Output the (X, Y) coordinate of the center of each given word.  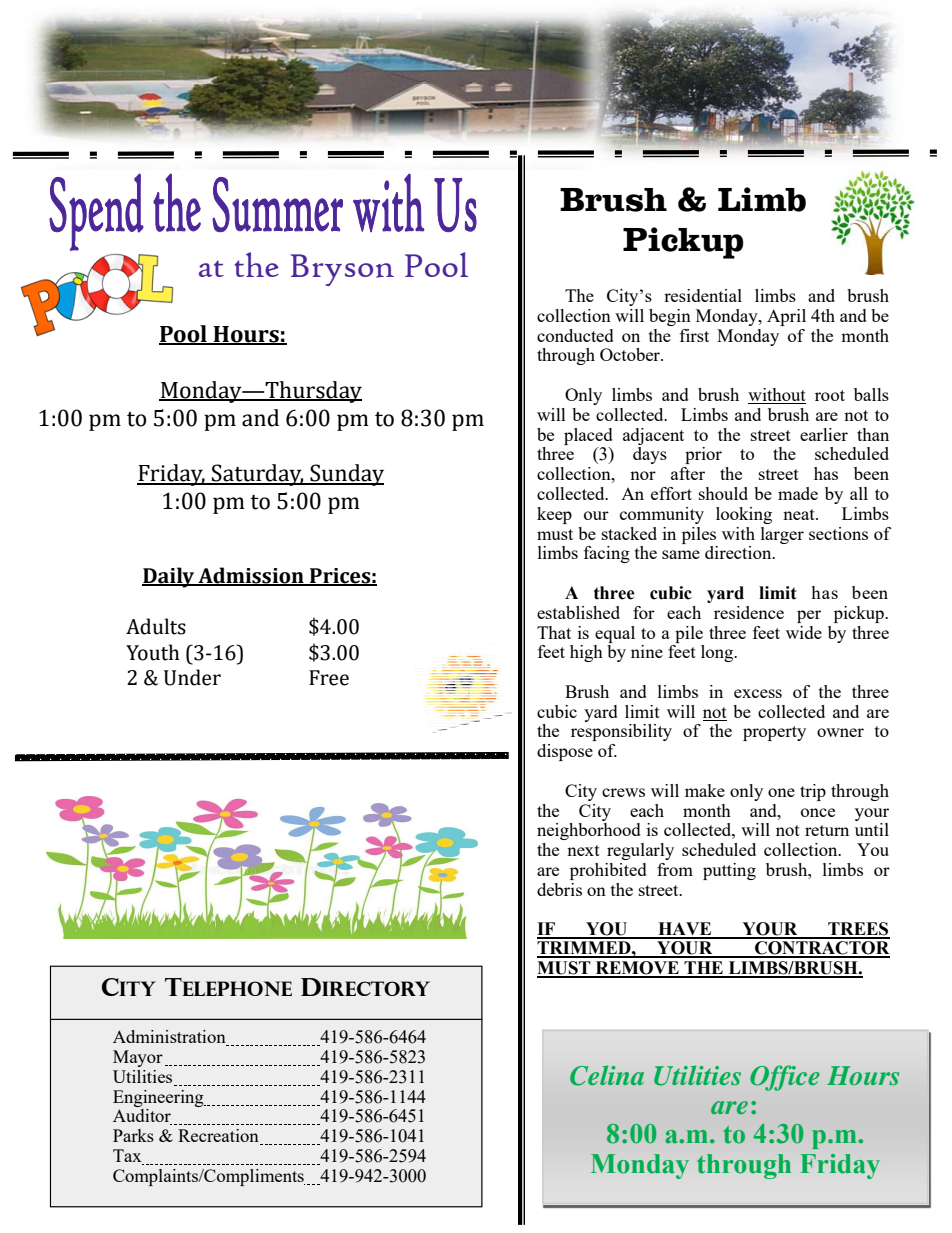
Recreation (219, 1137)
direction (739, 552)
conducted (575, 335)
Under (192, 677)
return (827, 830)
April (786, 317)
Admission (251, 576)
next (583, 850)
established (578, 612)
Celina (607, 1075)
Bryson (342, 270)
